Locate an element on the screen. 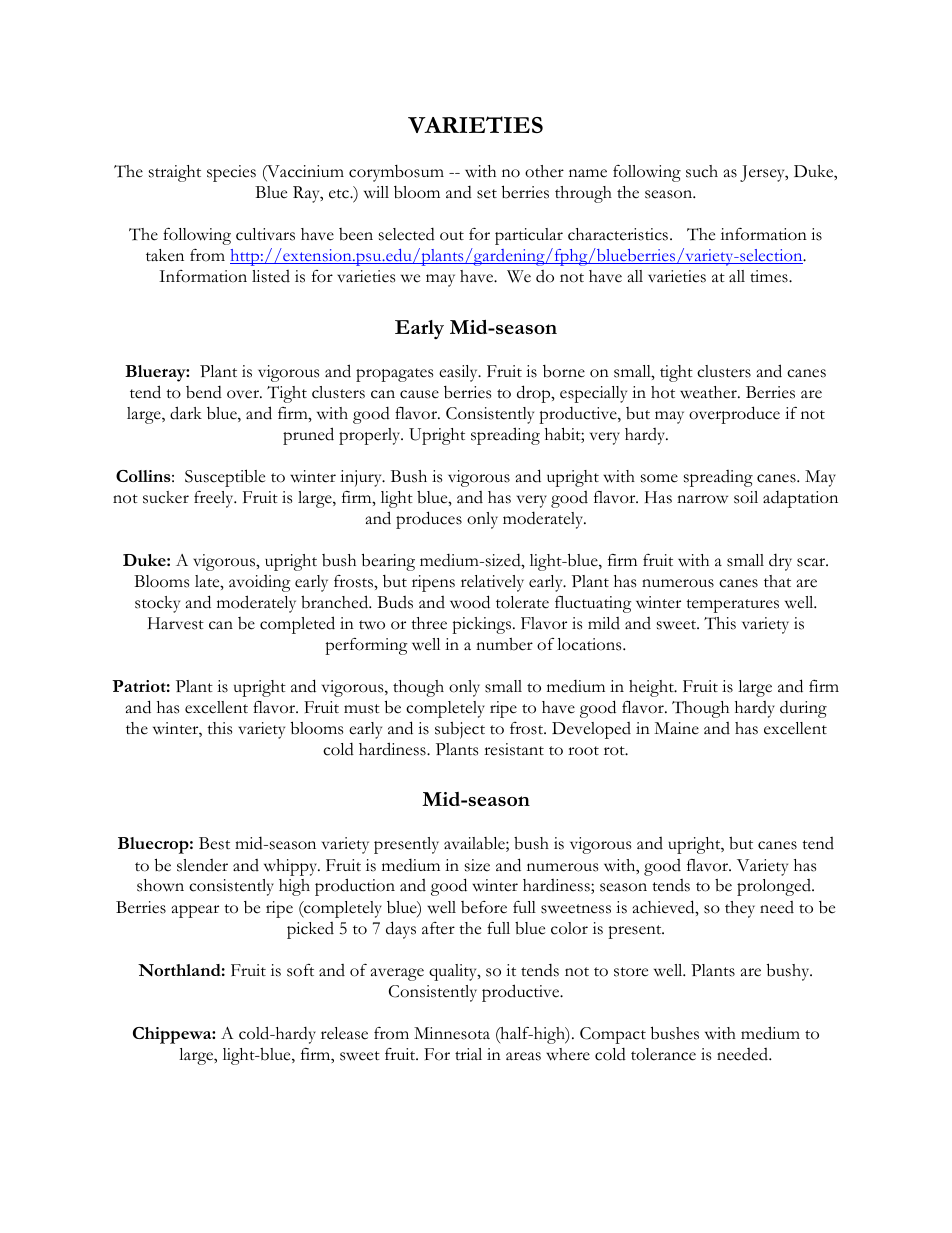 The height and width of the screenshot is (1233, 952). produces is located at coordinates (429, 520).
